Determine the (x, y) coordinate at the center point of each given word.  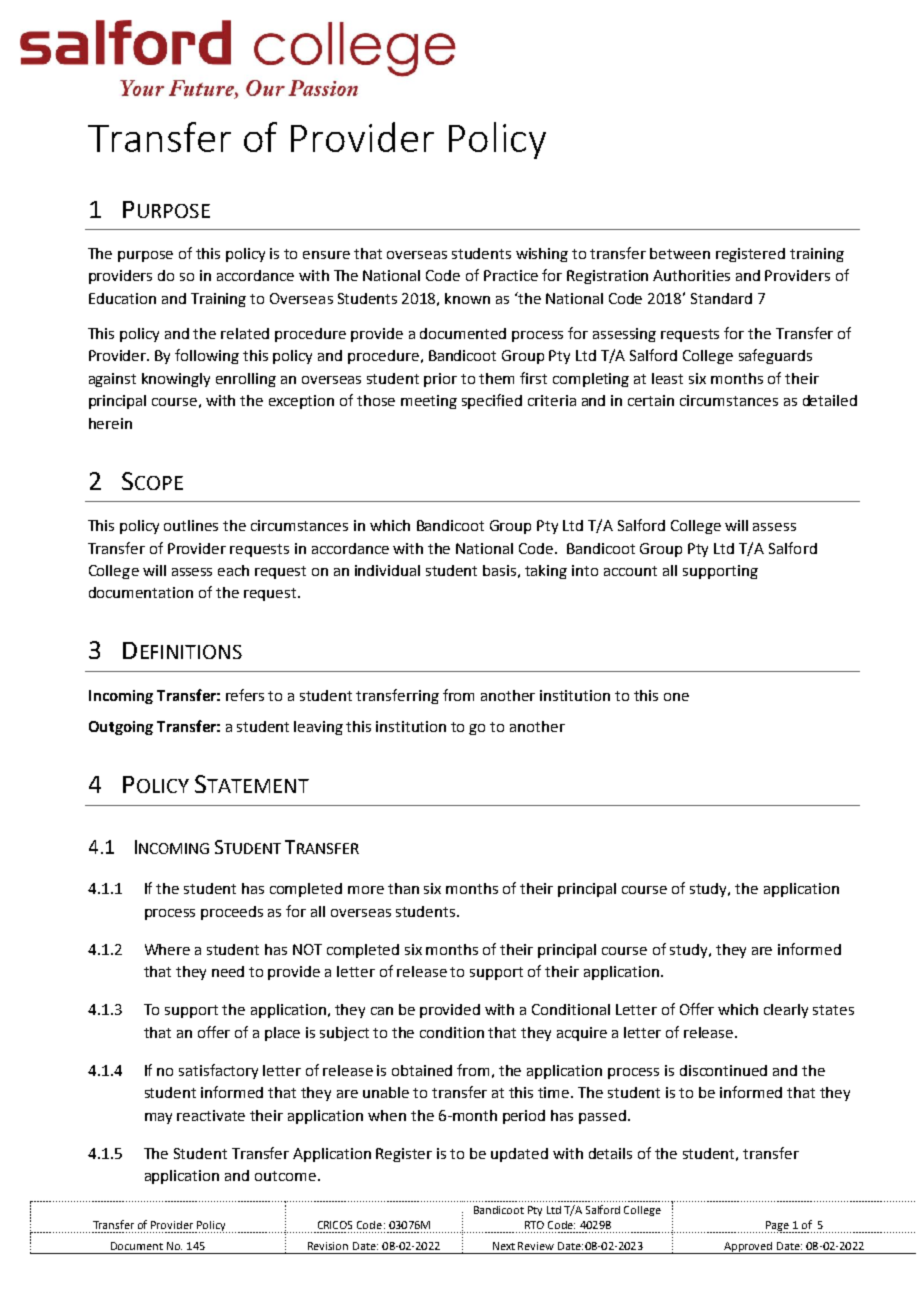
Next (504, 1246)
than (403, 888)
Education (122, 298)
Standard (721, 298)
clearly (786, 1011)
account (630, 571)
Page (778, 1227)
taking (546, 572)
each (233, 570)
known (467, 298)
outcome (285, 1176)
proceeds (232, 913)
